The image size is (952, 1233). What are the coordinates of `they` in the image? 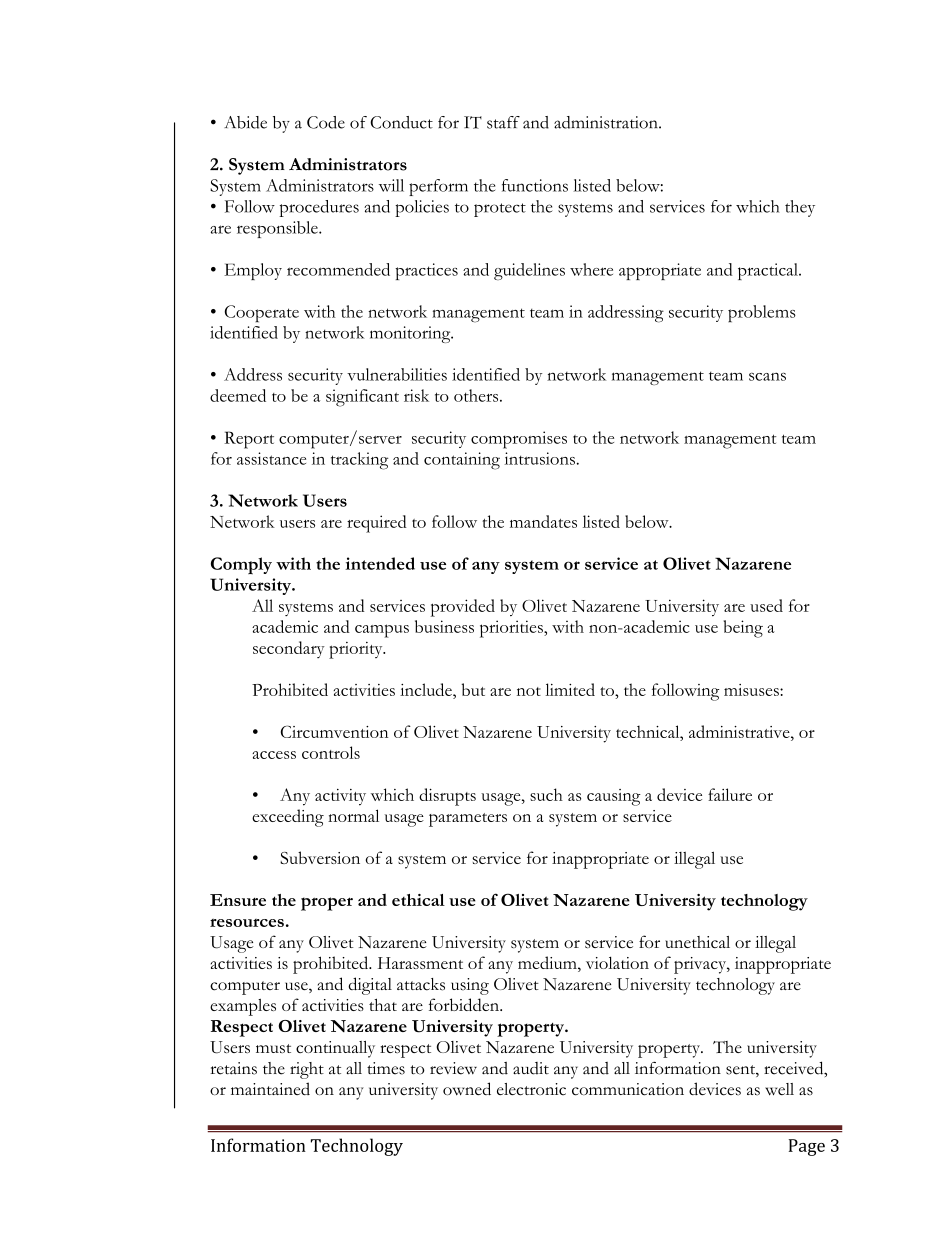 It's located at (800, 208).
